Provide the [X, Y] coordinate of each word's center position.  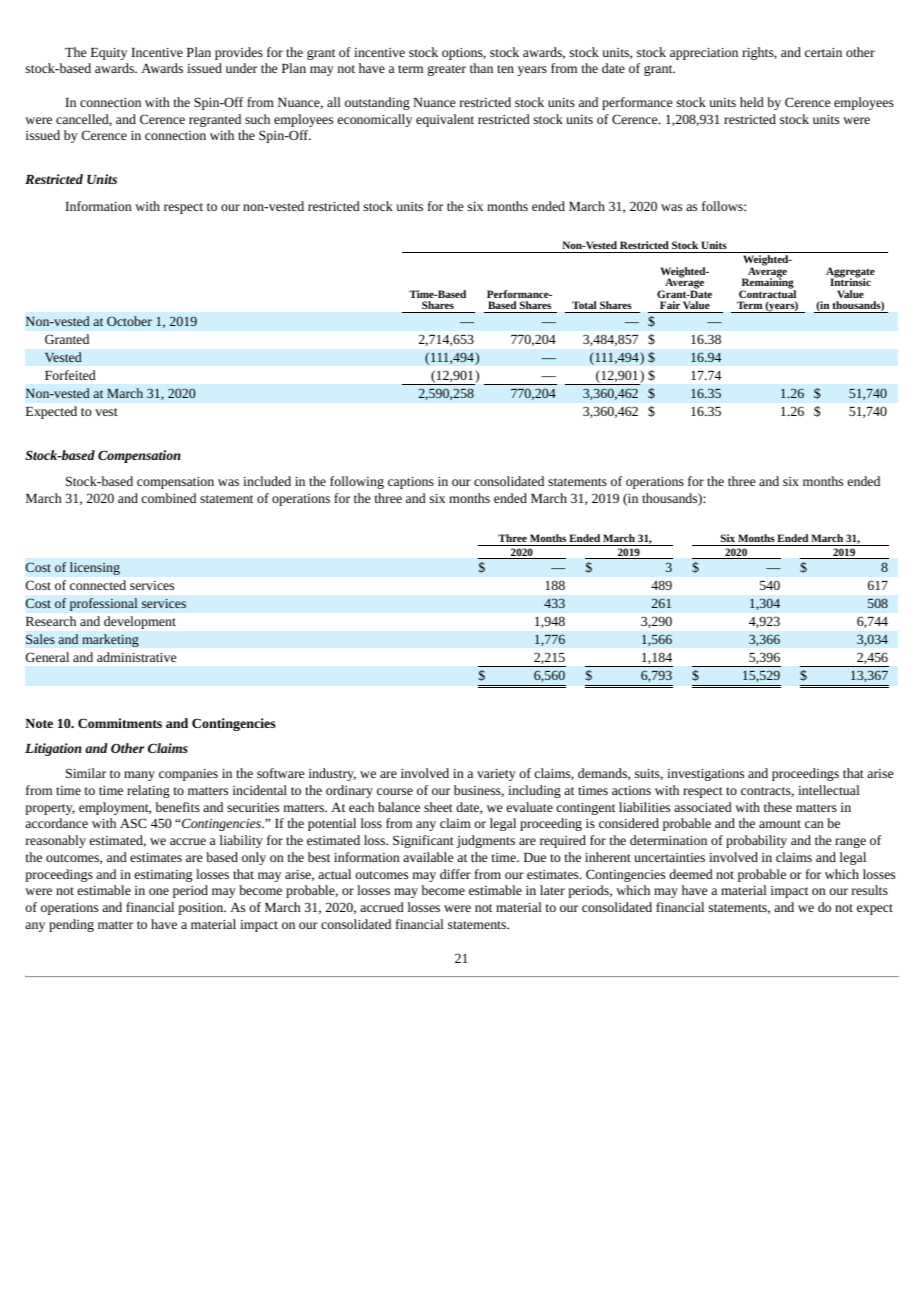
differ [455, 874]
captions [411, 483]
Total [584, 305]
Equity [109, 54]
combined [169, 498]
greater [447, 70]
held [752, 102]
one [159, 891]
